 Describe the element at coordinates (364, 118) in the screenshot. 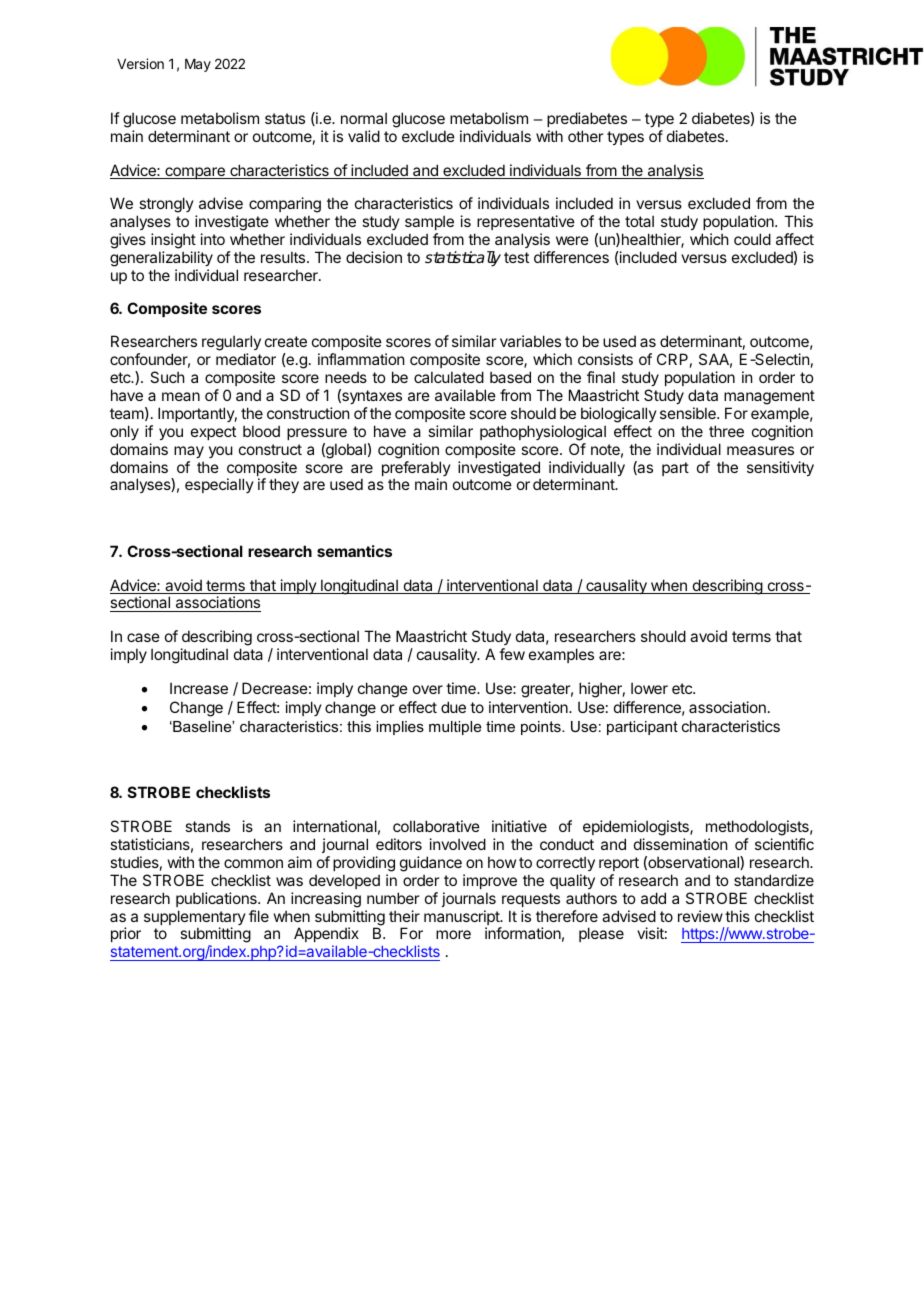

I see `normal` at that location.
